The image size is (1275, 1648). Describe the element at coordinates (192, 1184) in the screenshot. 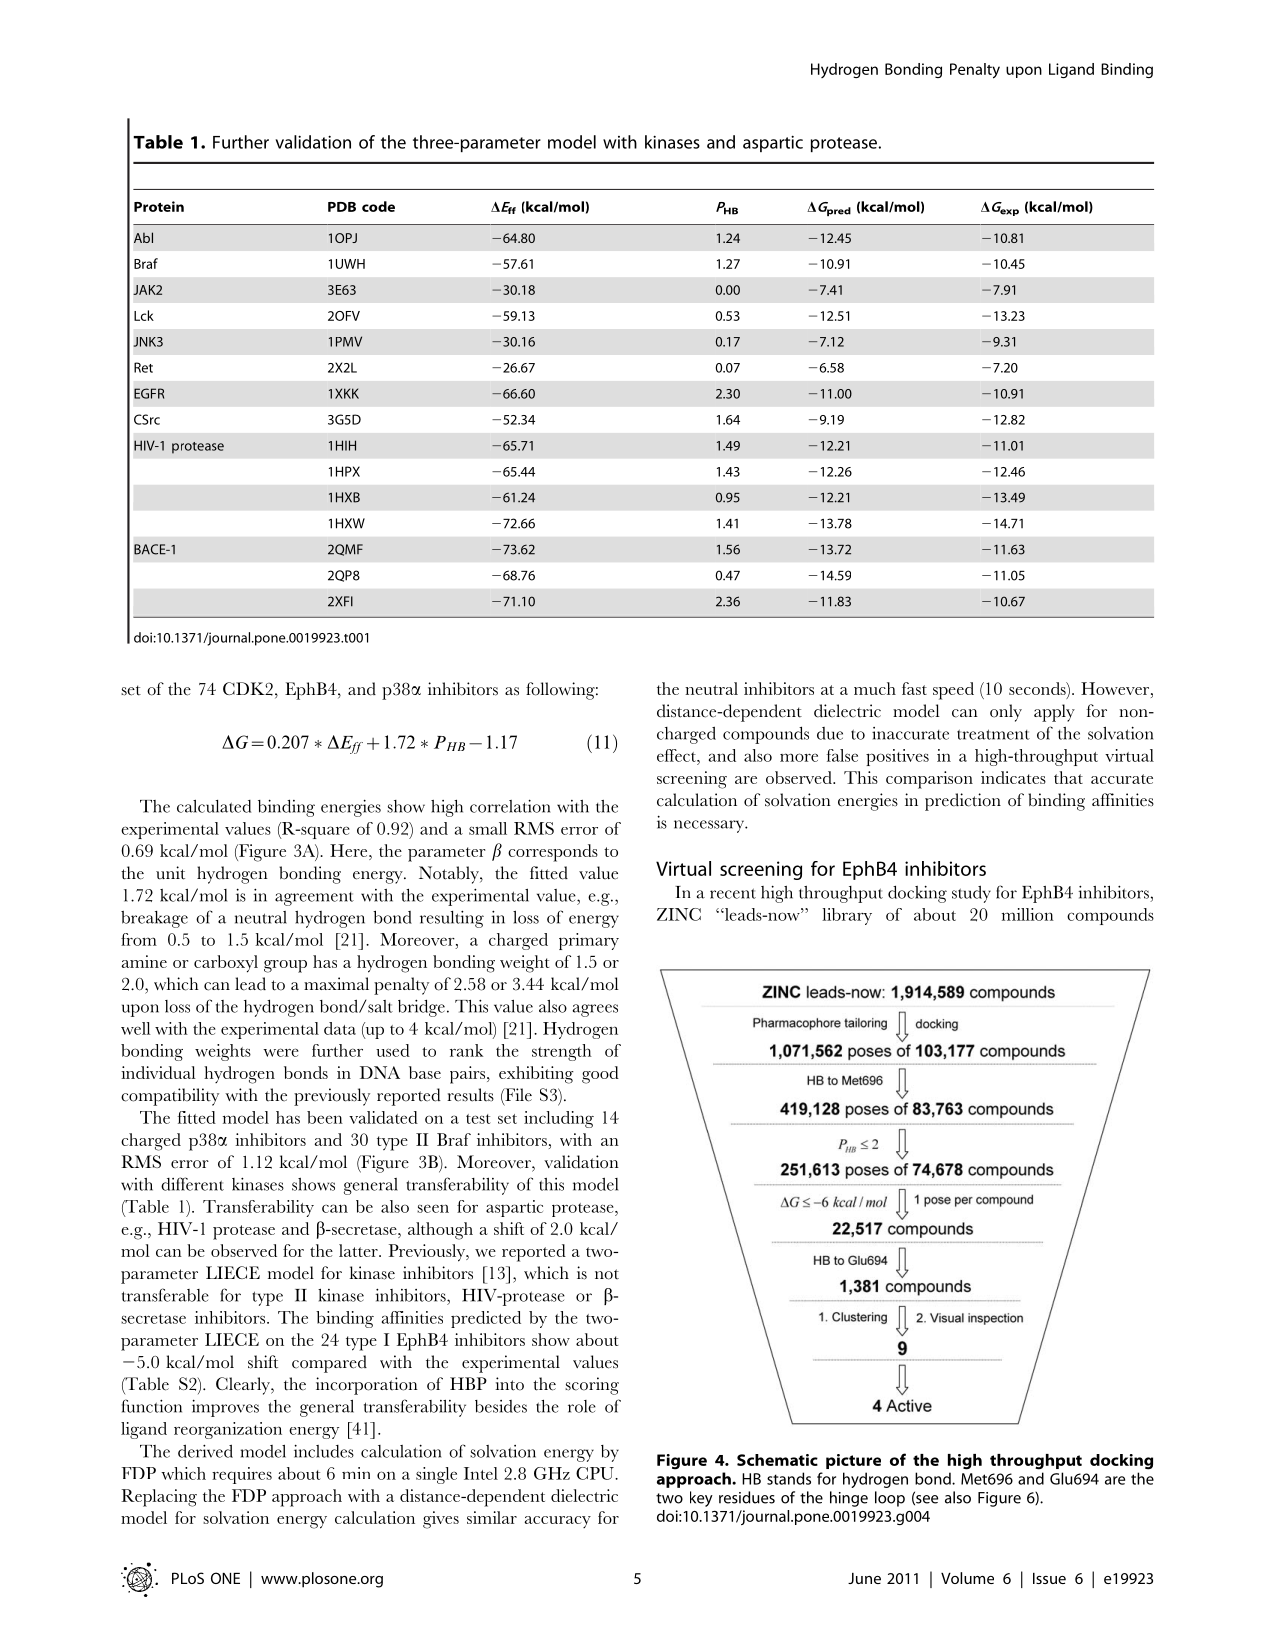

I see `different` at that location.
